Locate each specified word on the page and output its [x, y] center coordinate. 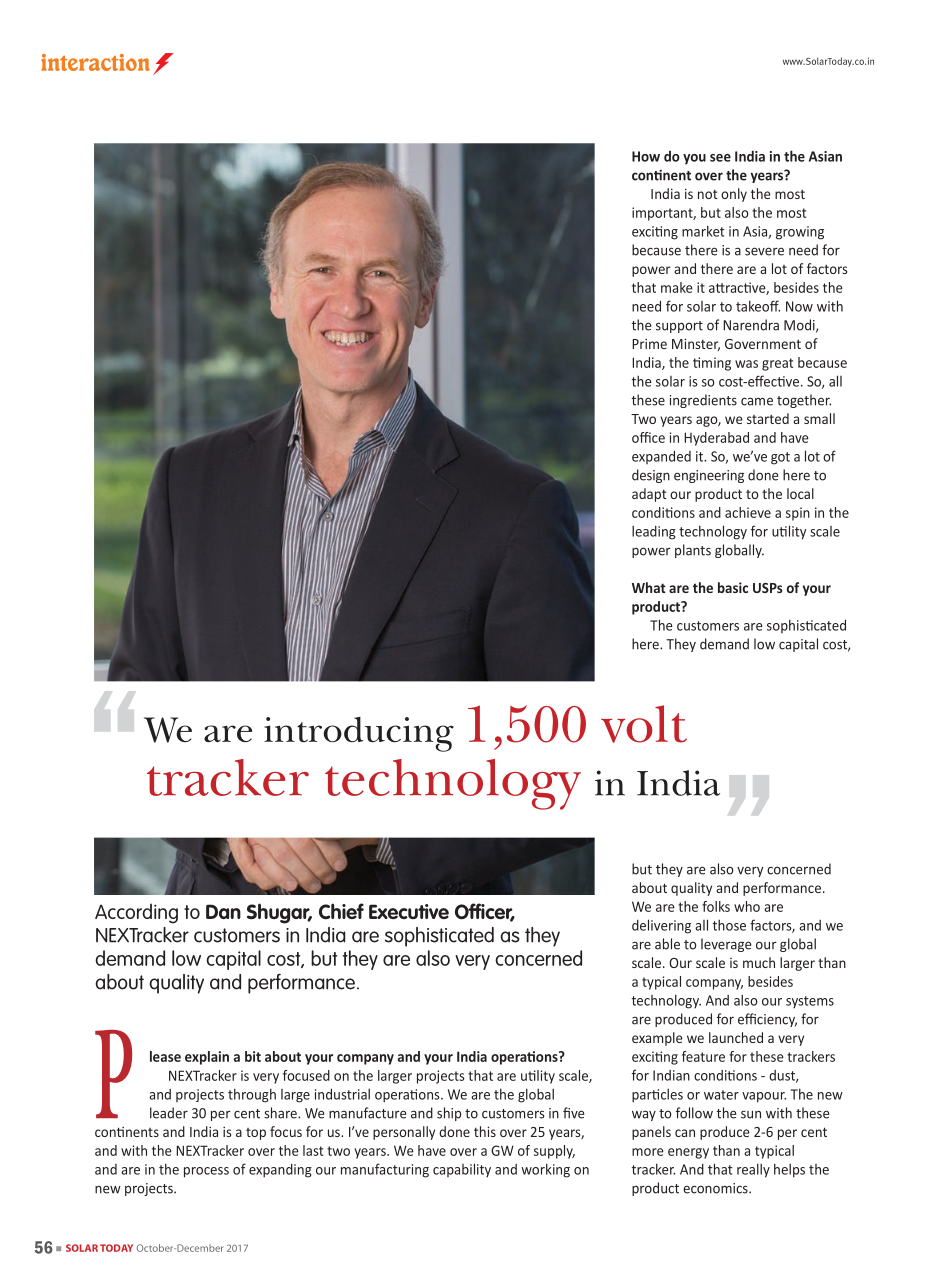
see [720, 158]
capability [462, 1170]
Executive [409, 911]
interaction [95, 62]
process [206, 1172]
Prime [649, 344]
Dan [223, 911]
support [679, 327]
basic [733, 587]
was [746, 364]
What [649, 587]
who [747, 906]
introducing [359, 734]
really [753, 1170]
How [646, 156]
